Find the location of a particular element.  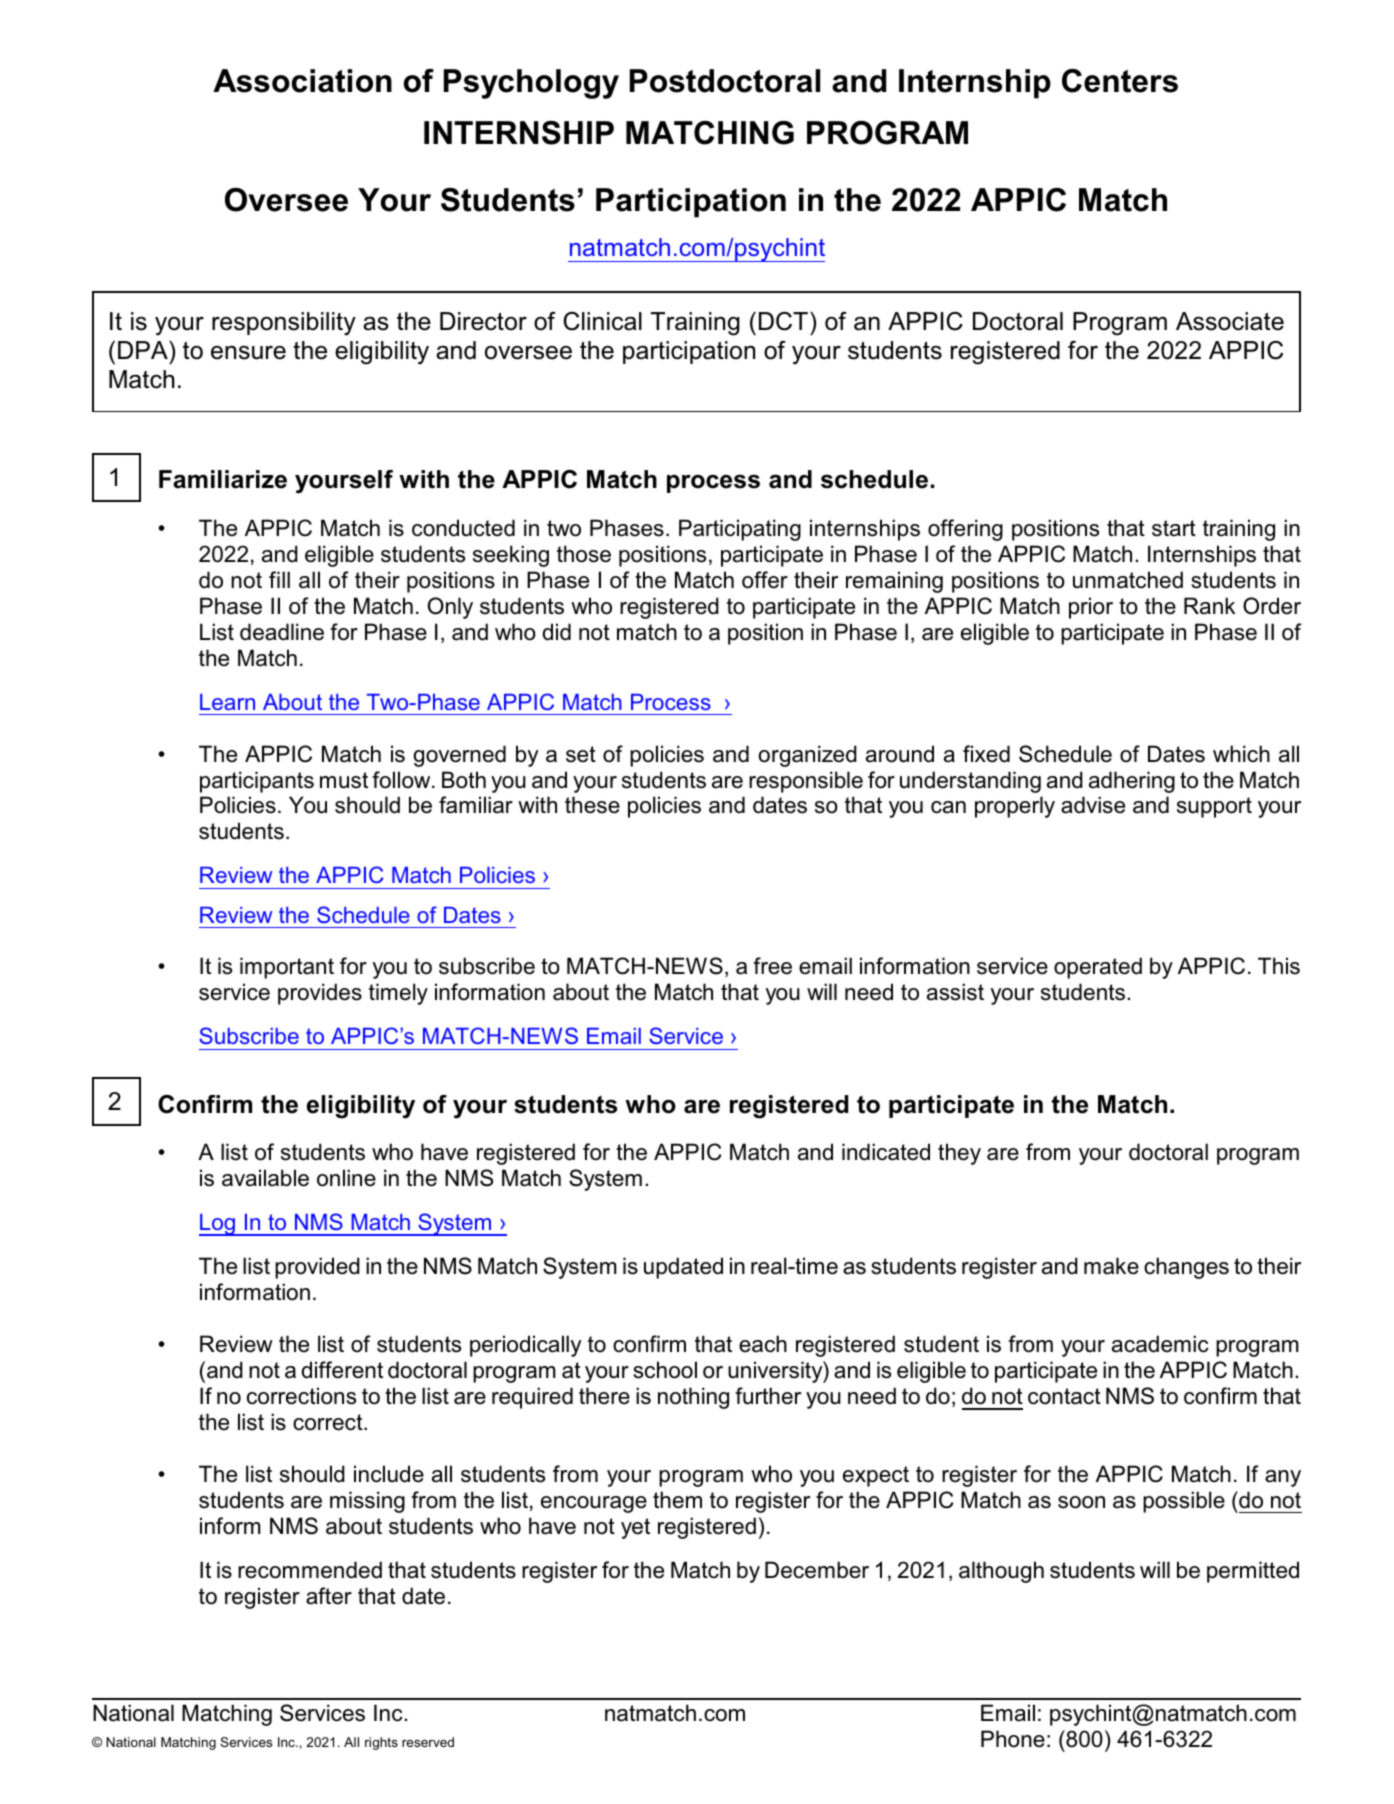

prior is located at coordinates (1091, 608).
